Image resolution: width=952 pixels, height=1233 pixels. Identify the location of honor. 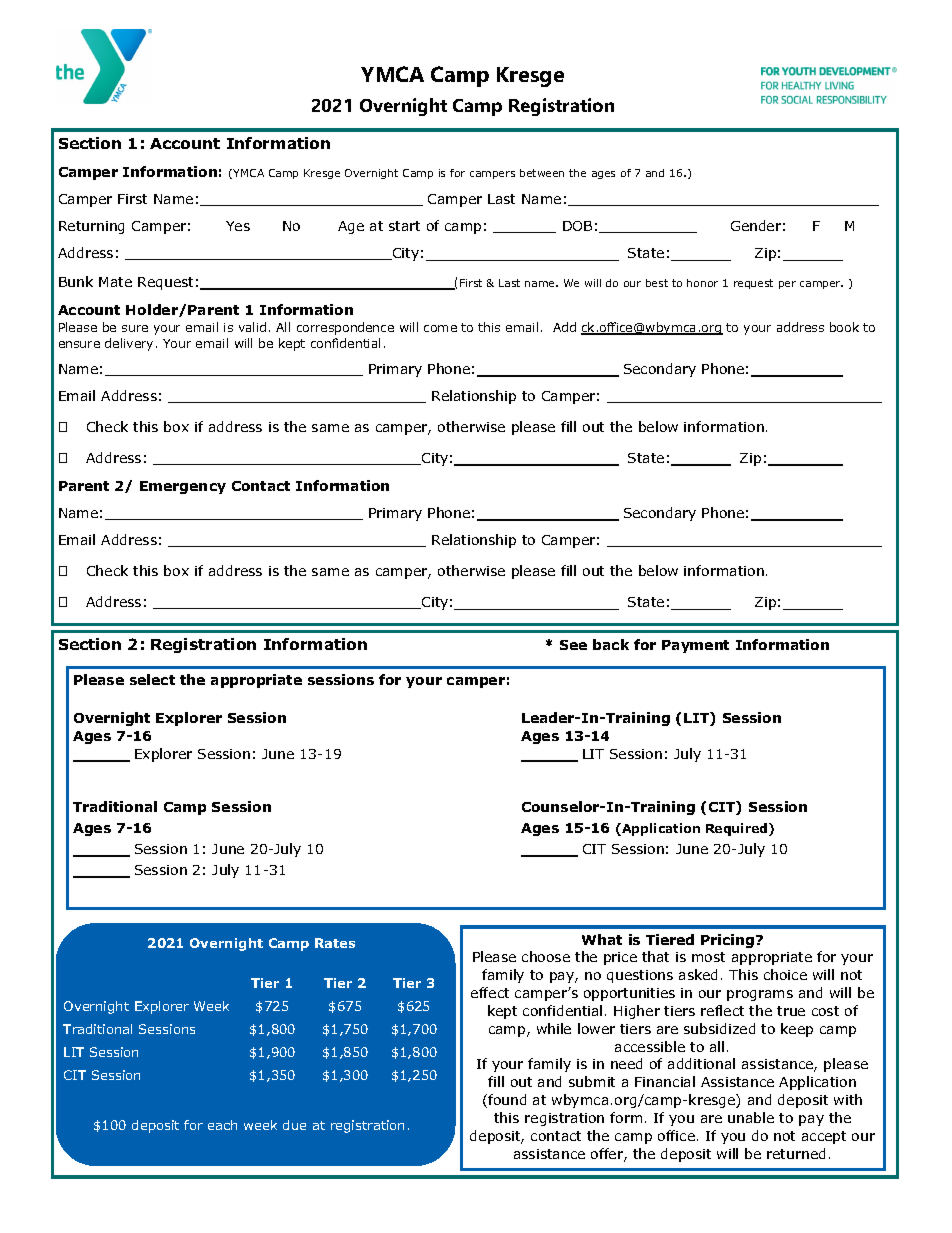
(702, 283).
